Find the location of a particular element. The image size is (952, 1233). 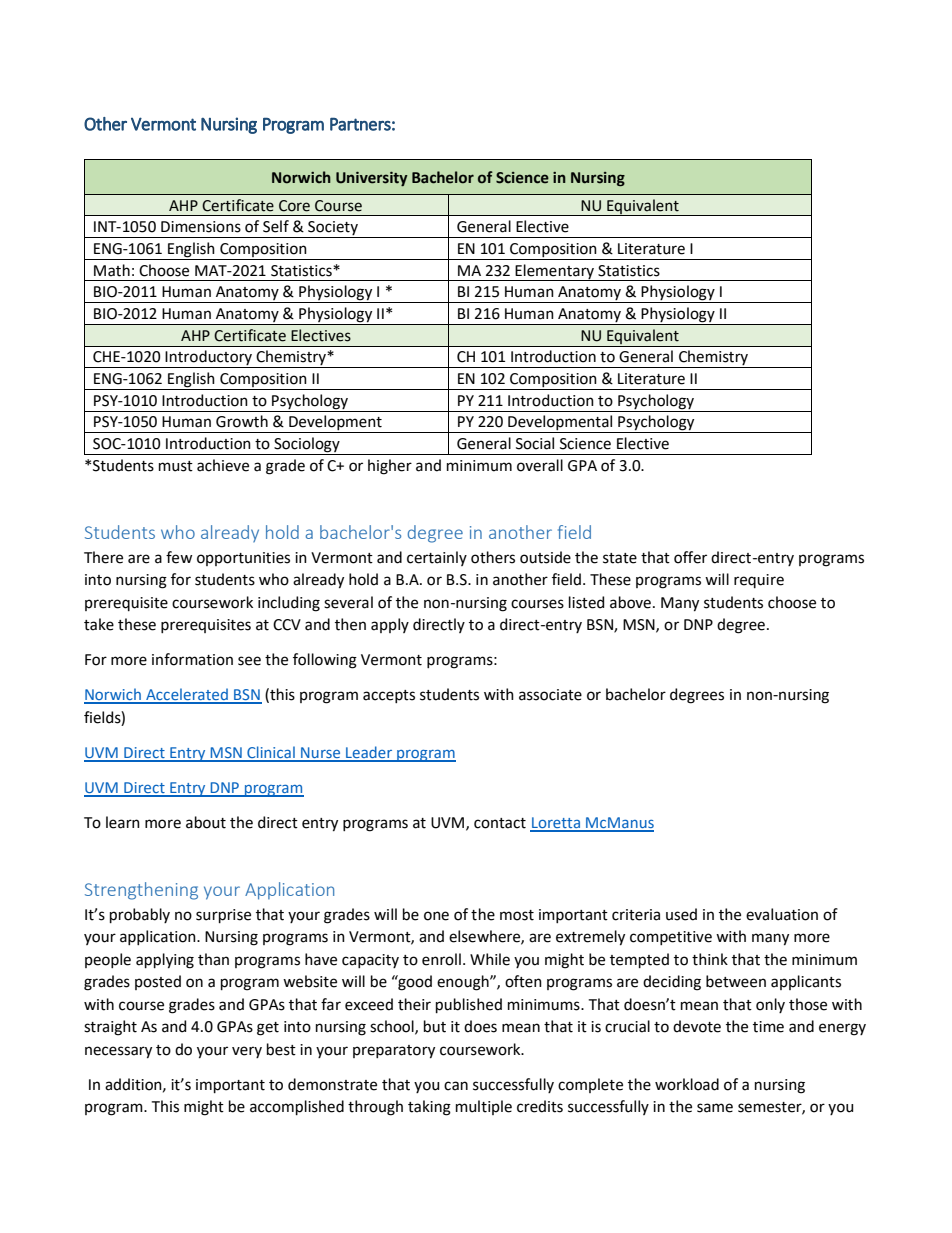

require is located at coordinates (759, 581).
